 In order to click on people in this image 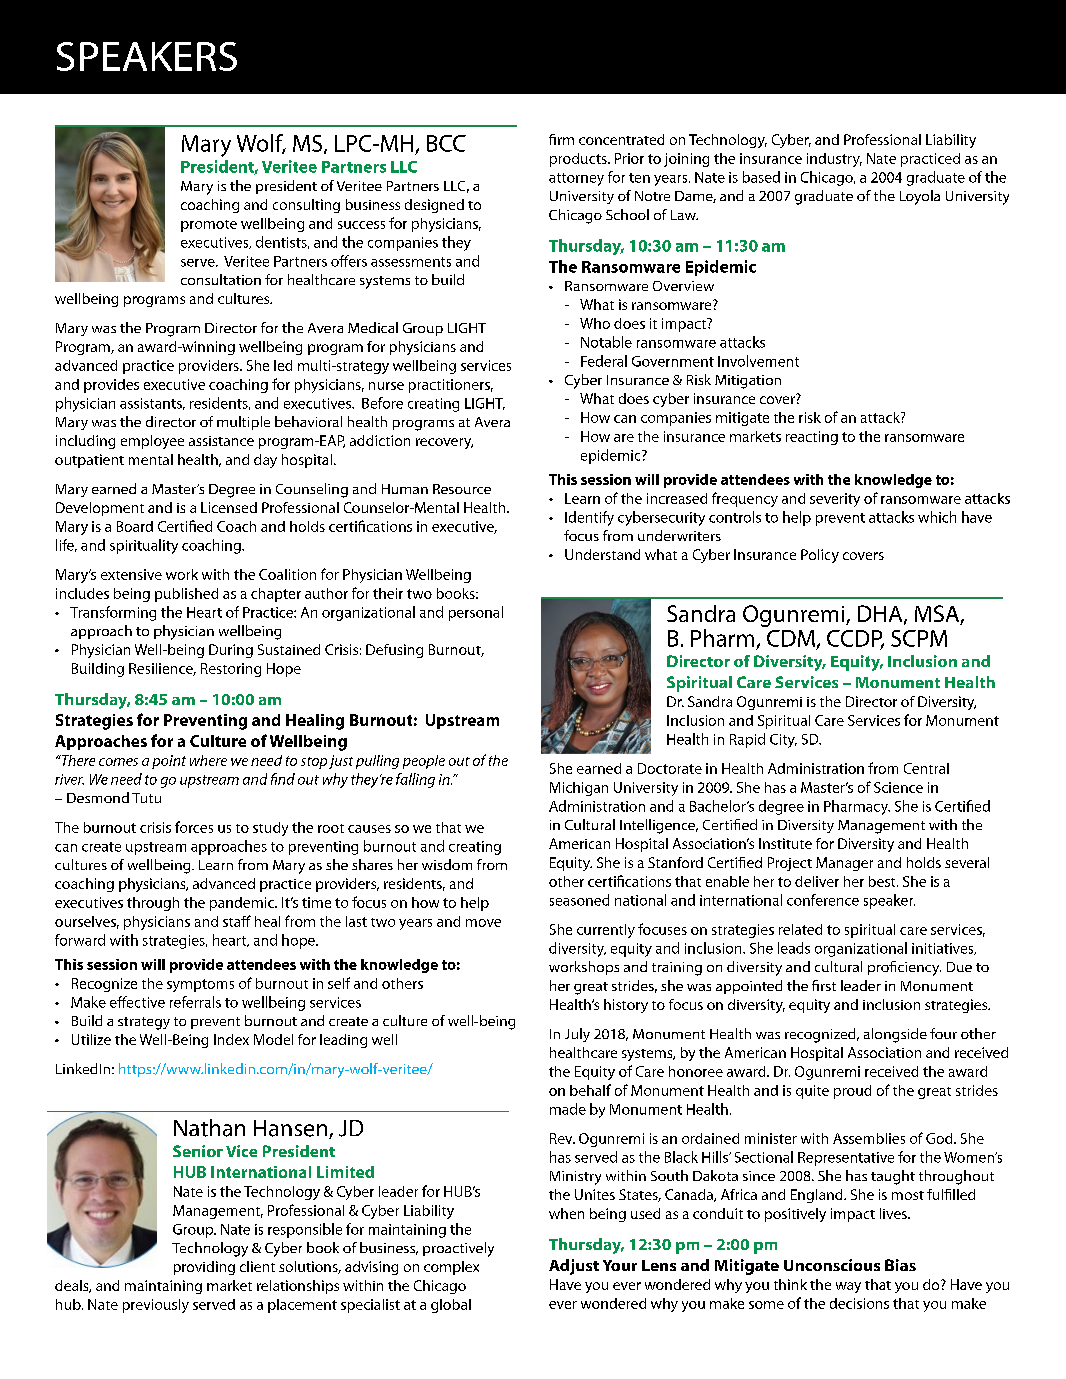, I will do `click(424, 762)`.
